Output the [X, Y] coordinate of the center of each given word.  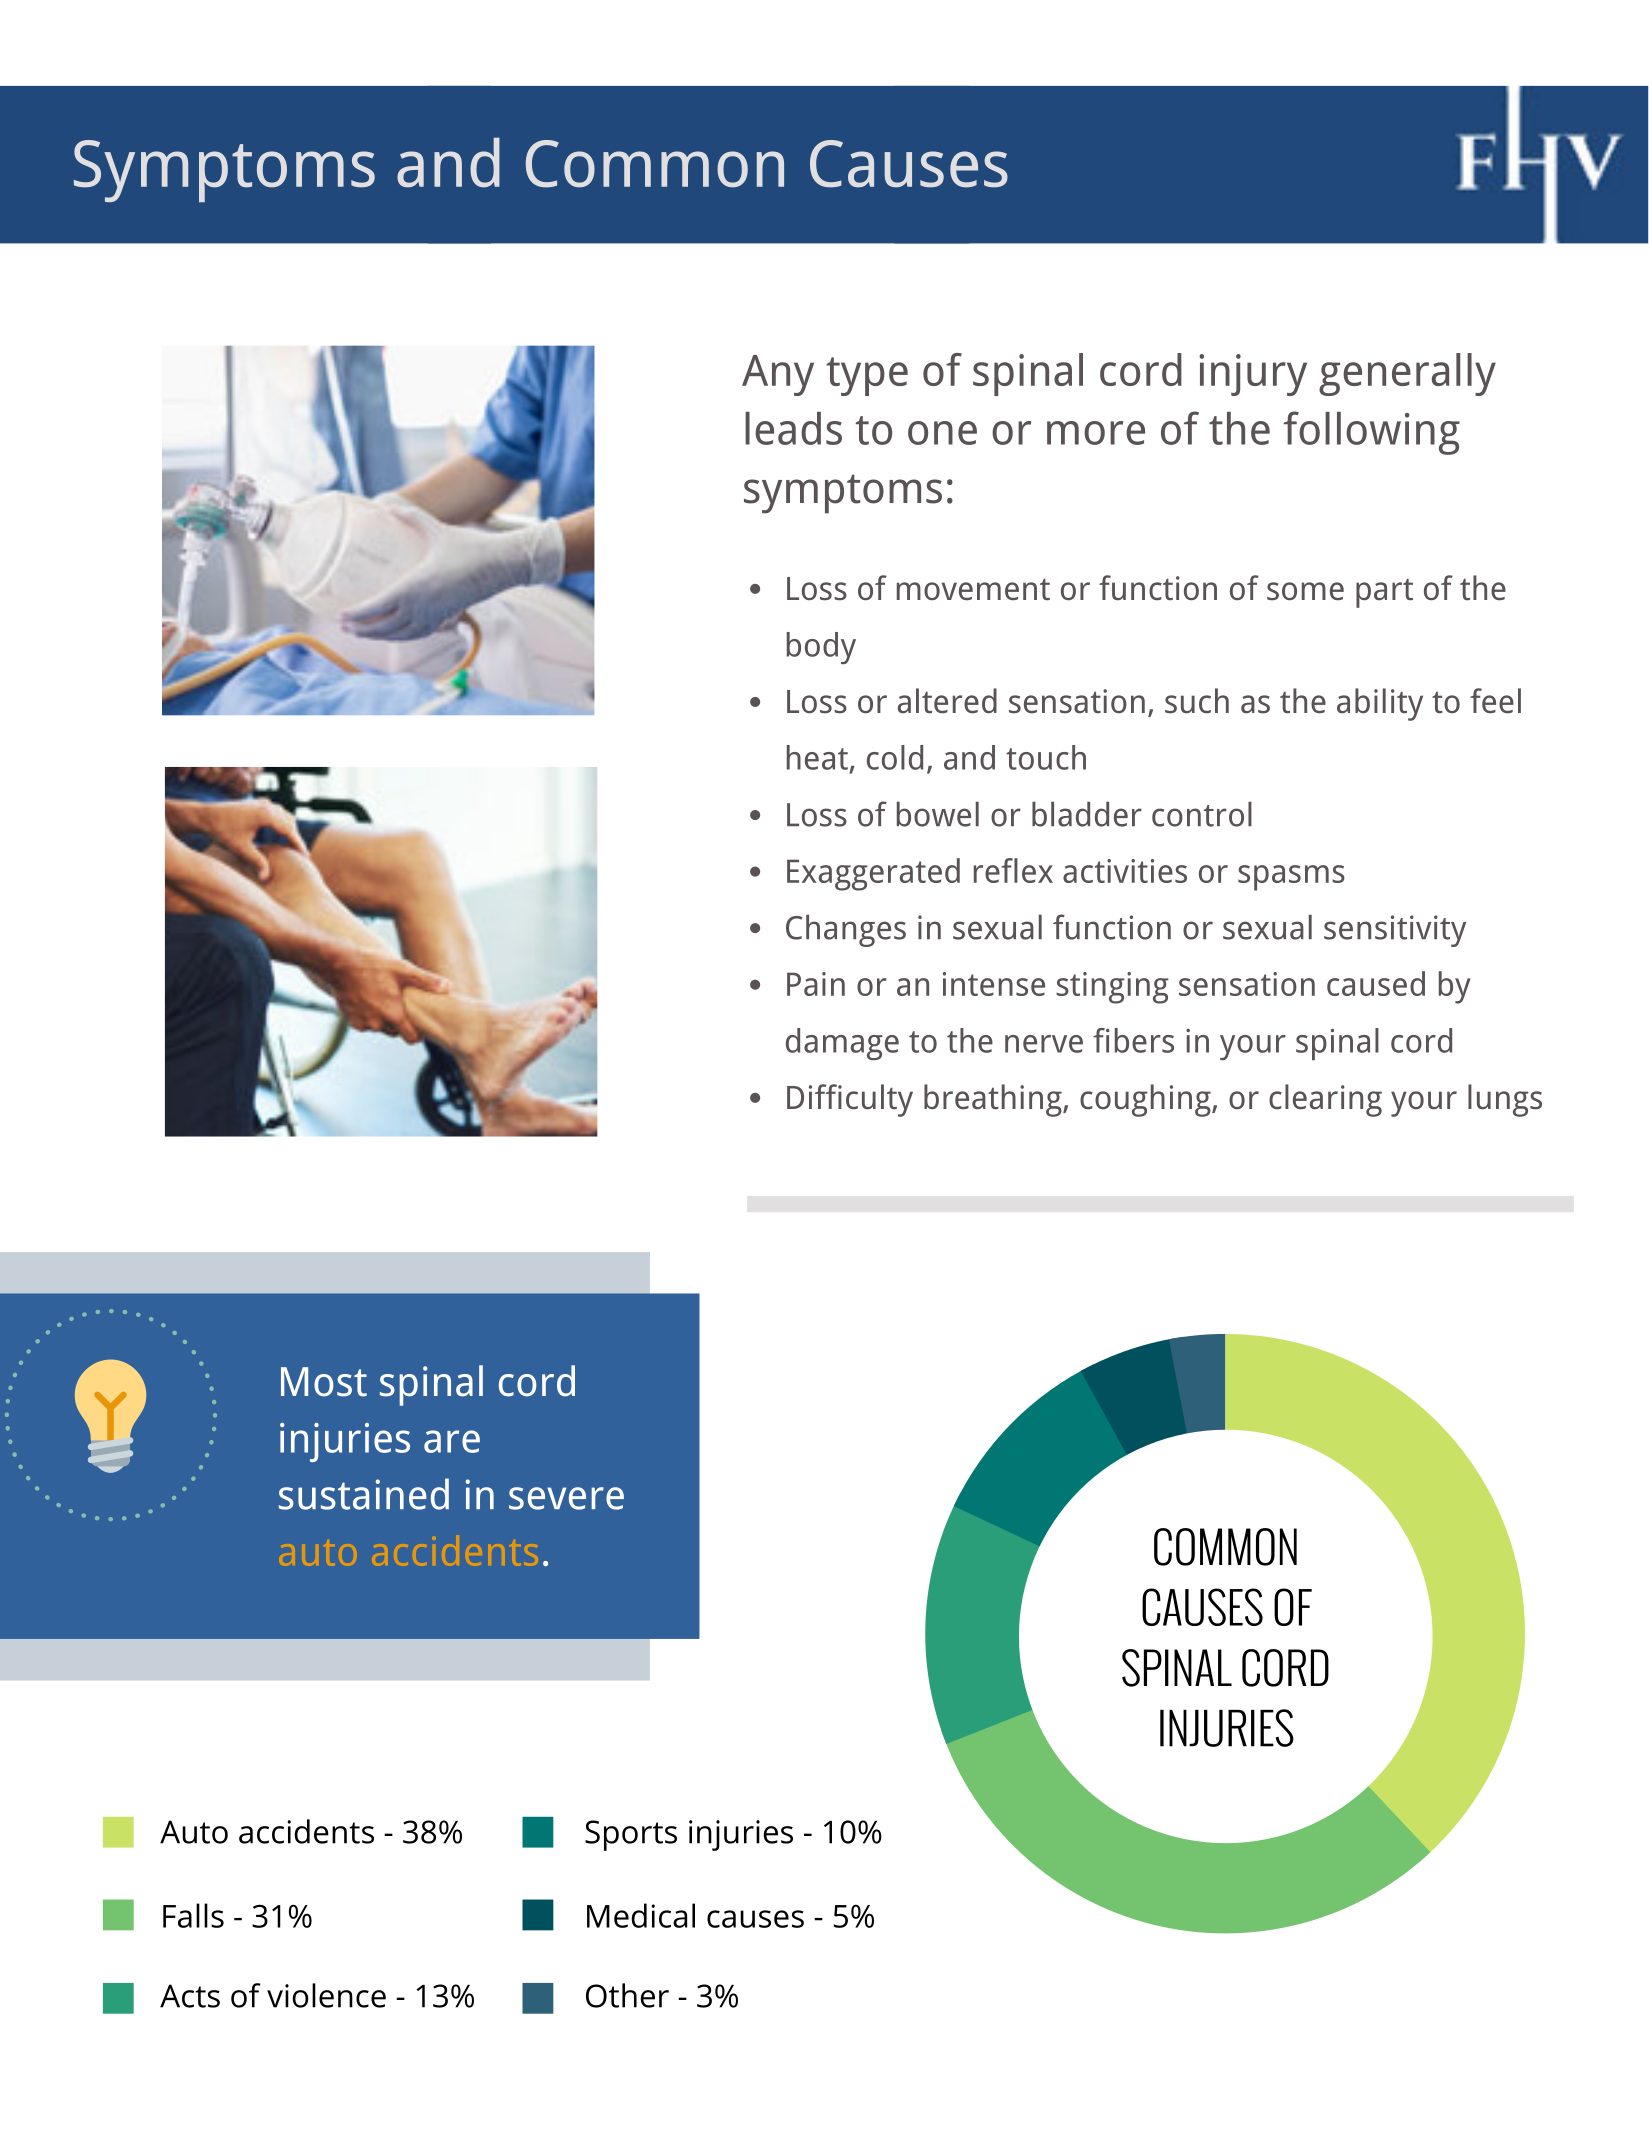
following [1371, 433]
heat [817, 757]
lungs [1505, 1100]
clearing [1325, 1100]
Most [324, 1382]
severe [566, 1498]
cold [895, 757]
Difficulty [850, 1100]
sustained [364, 1494]
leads [793, 428]
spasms [1291, 878]
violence [326, 1995]
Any [778, 375]
